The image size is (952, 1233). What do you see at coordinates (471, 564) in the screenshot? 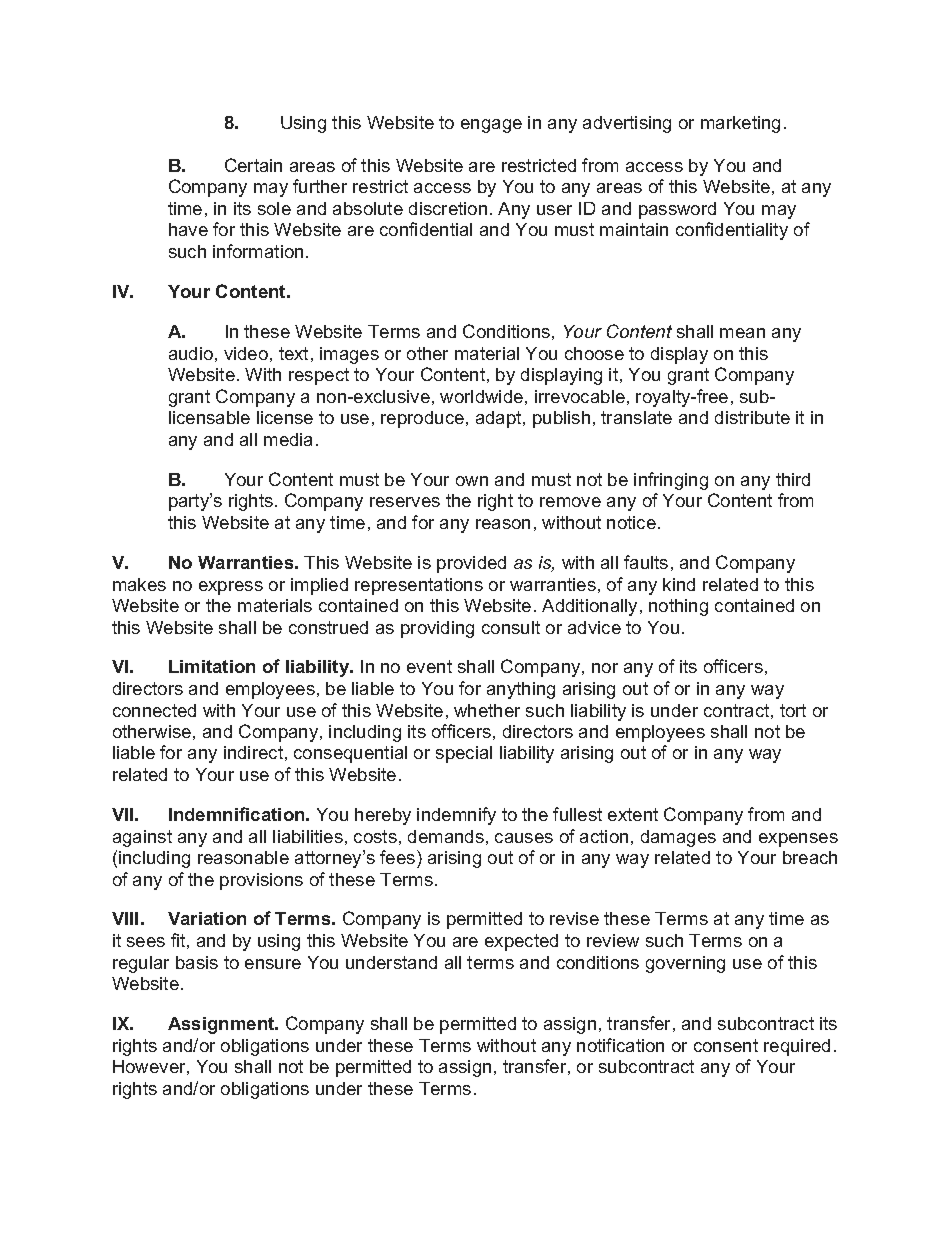
I see `provided` at bounding box center [471, 564].
